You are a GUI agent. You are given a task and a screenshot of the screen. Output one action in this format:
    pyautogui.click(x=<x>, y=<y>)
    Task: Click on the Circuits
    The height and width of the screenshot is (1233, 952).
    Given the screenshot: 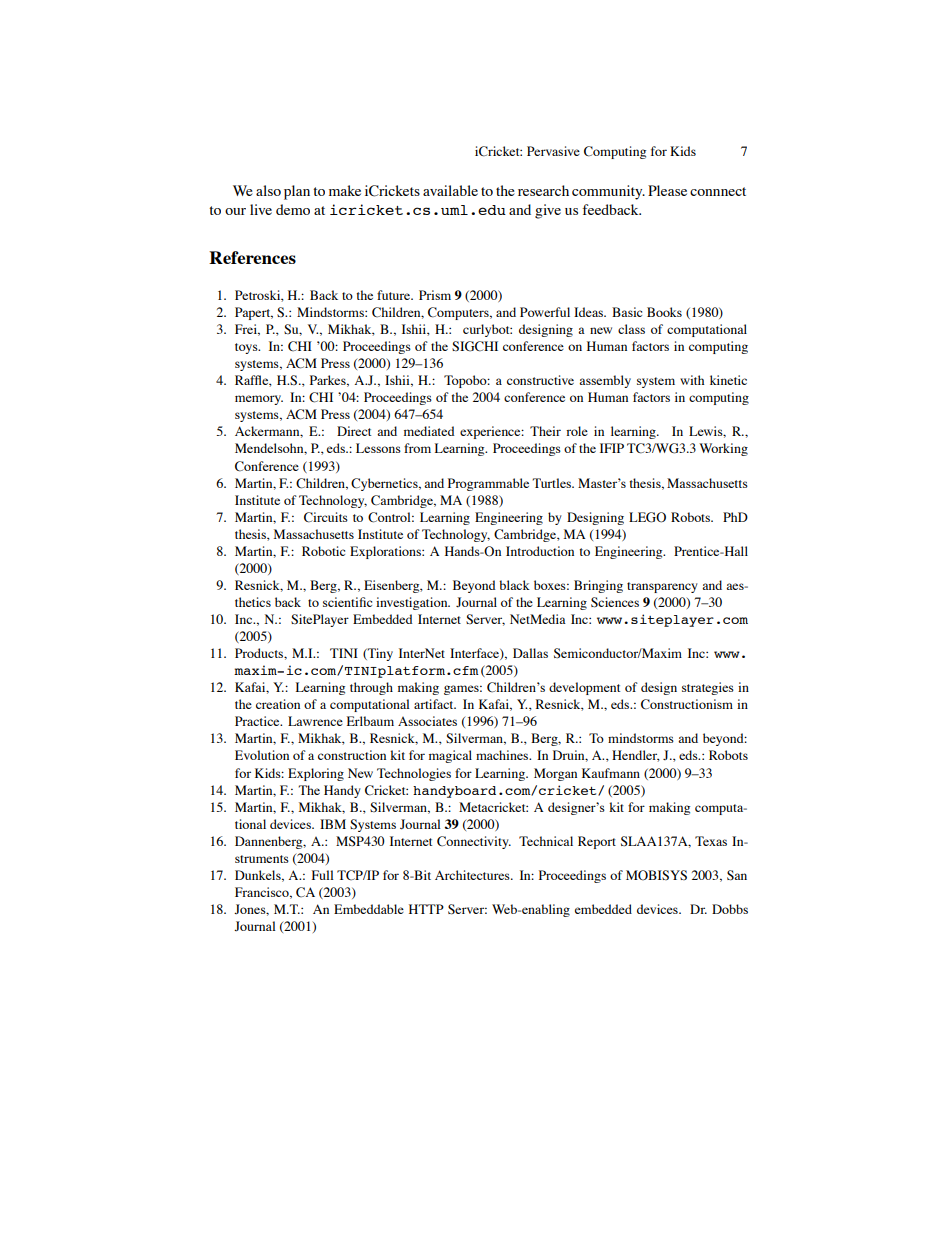 What is the action you would take?
    pyautogui.click(x=326, y=517)
